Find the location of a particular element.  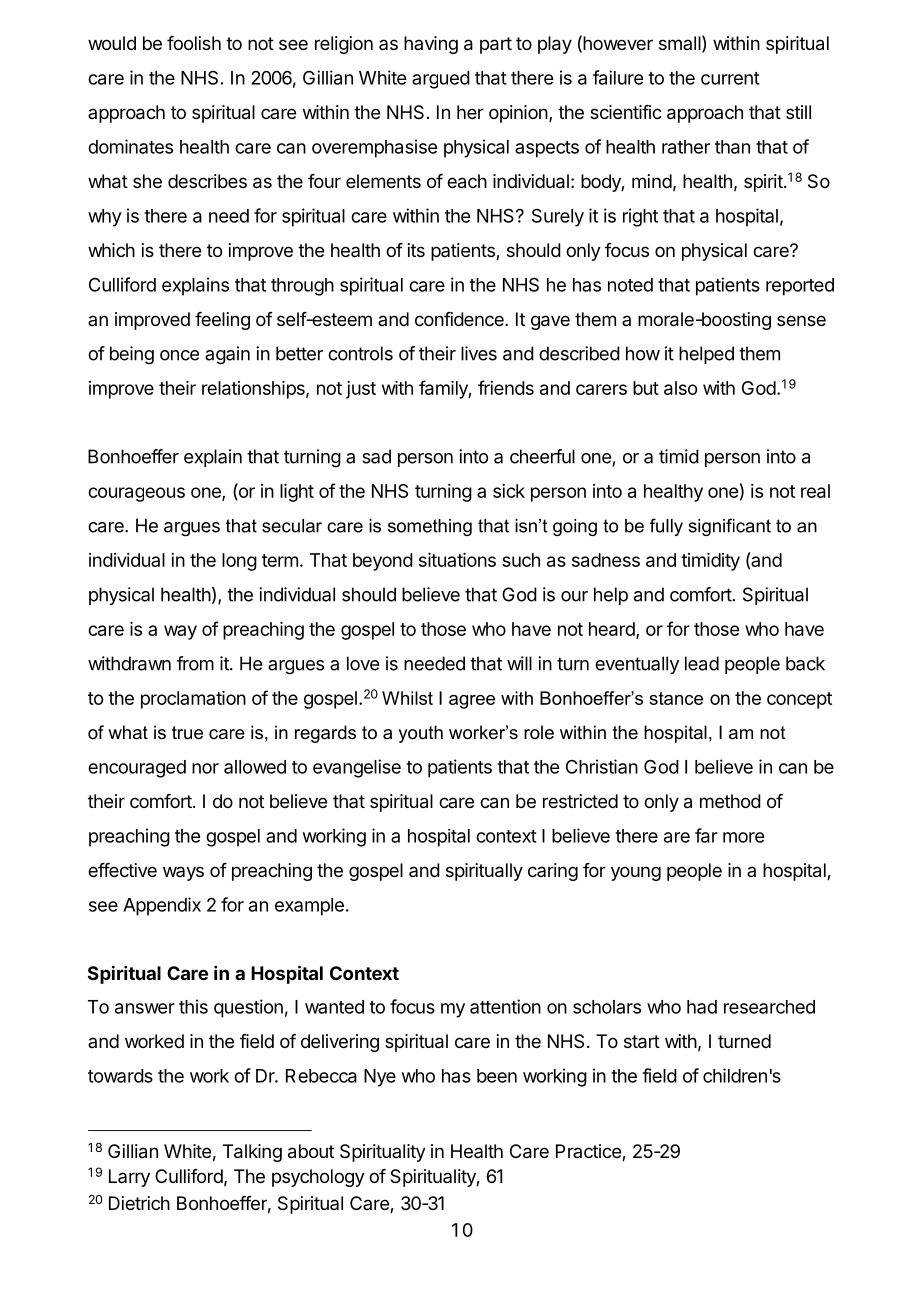

stance is located at coordinates (676, 698).
